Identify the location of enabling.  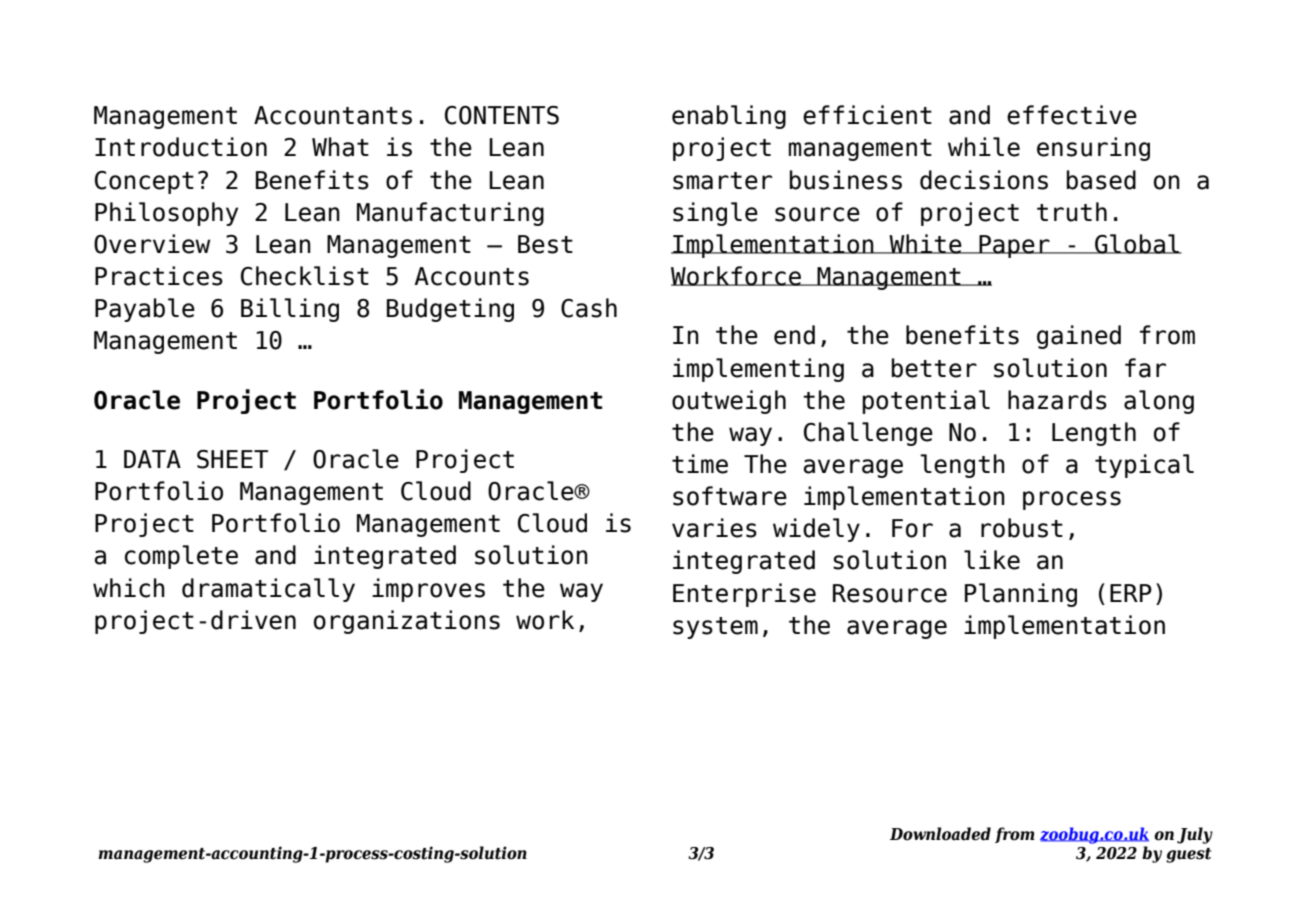
(729, 117).
